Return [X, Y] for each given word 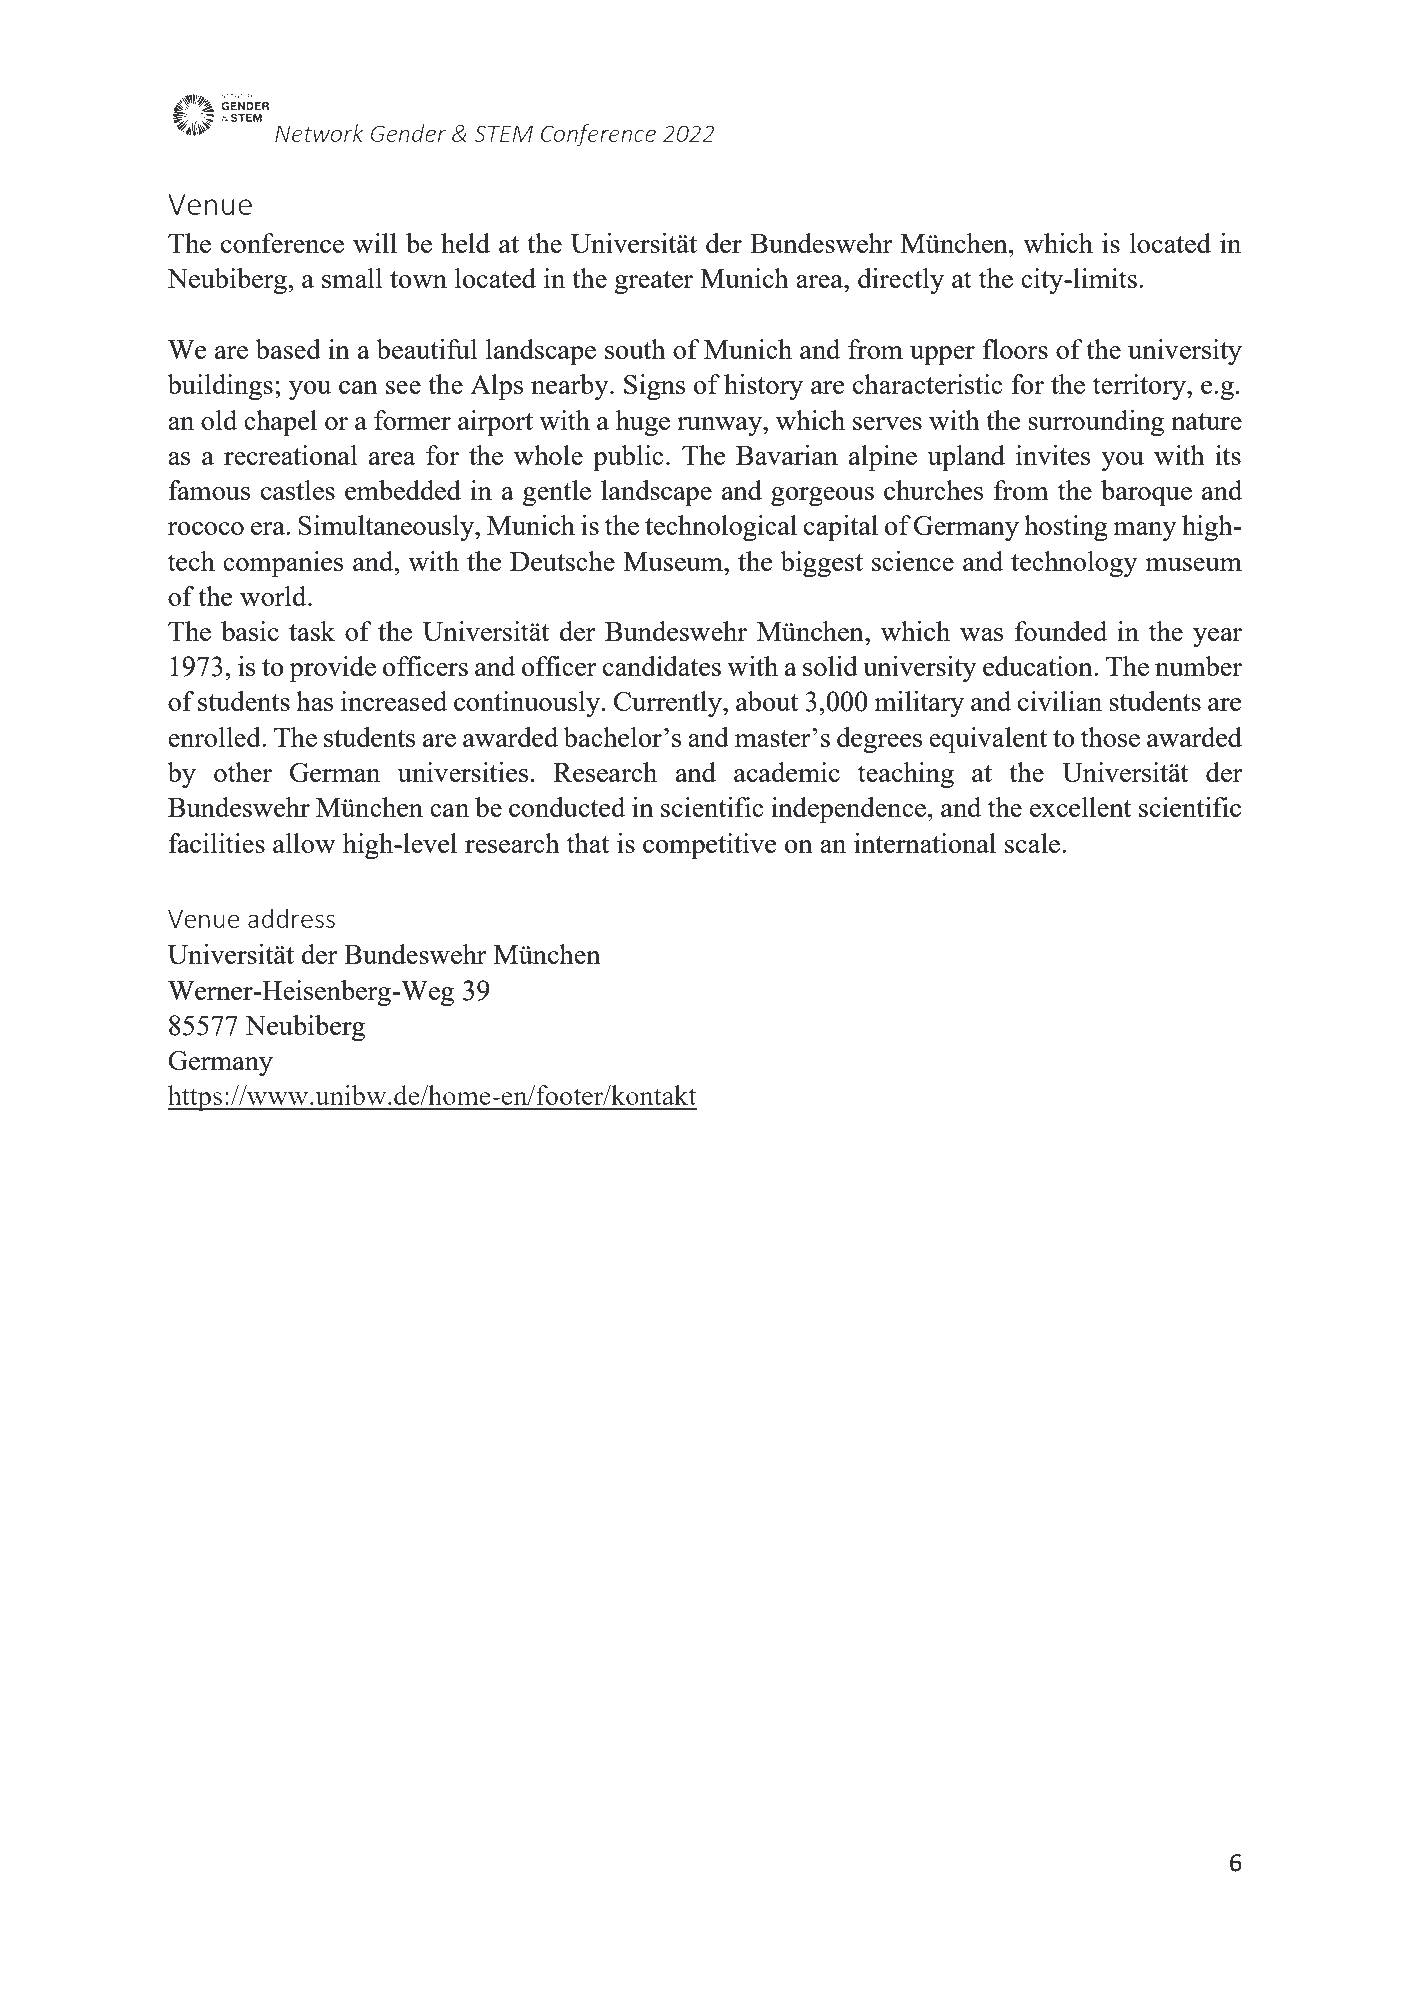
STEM [503, 133]
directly [901, 281]
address [291, 918]
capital [841, 528]
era [269, 528]
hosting [1066, 528]
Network [319, 133]
